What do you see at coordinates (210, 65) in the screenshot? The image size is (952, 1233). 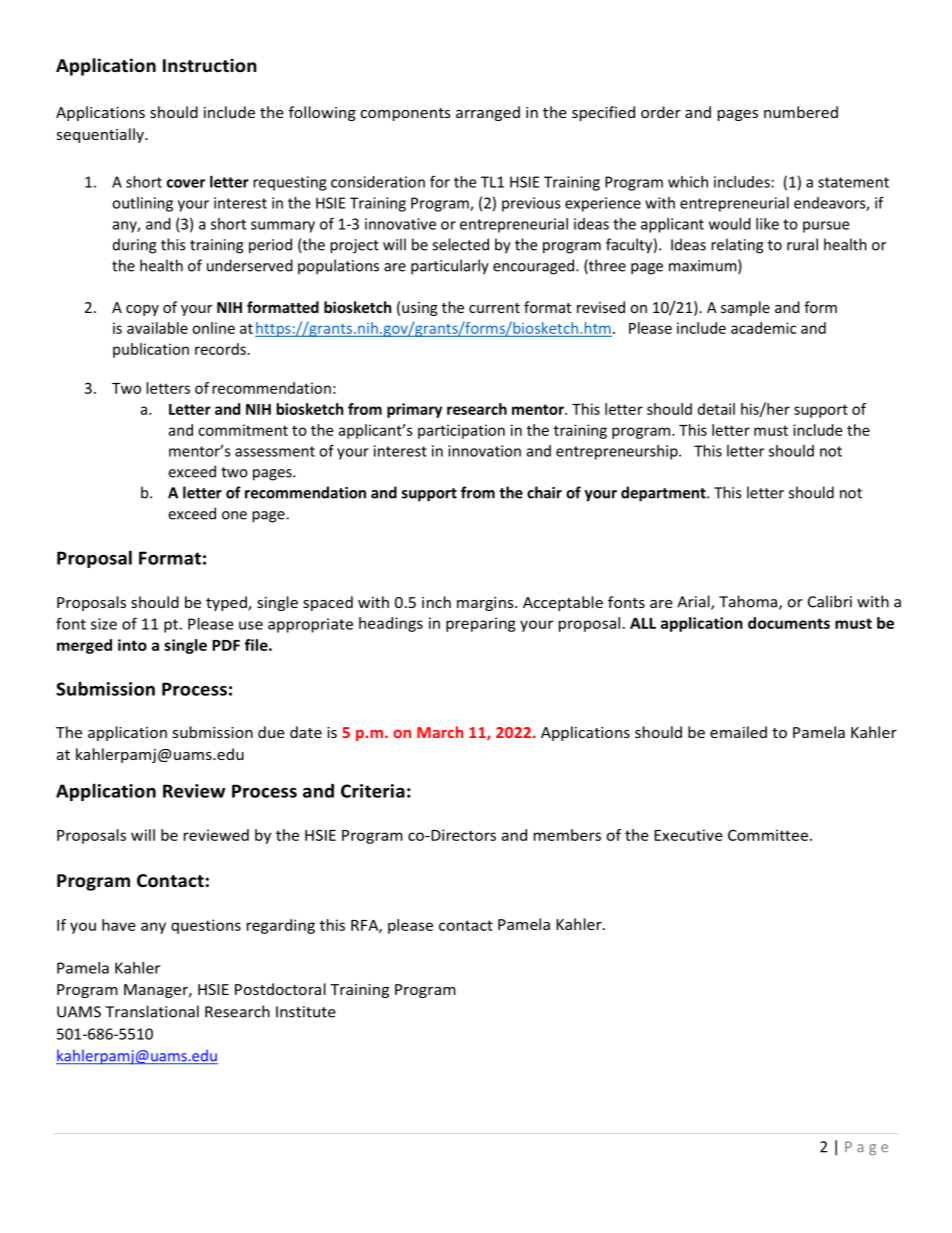 I see `Instruction` at bounding box center [210, 65].
